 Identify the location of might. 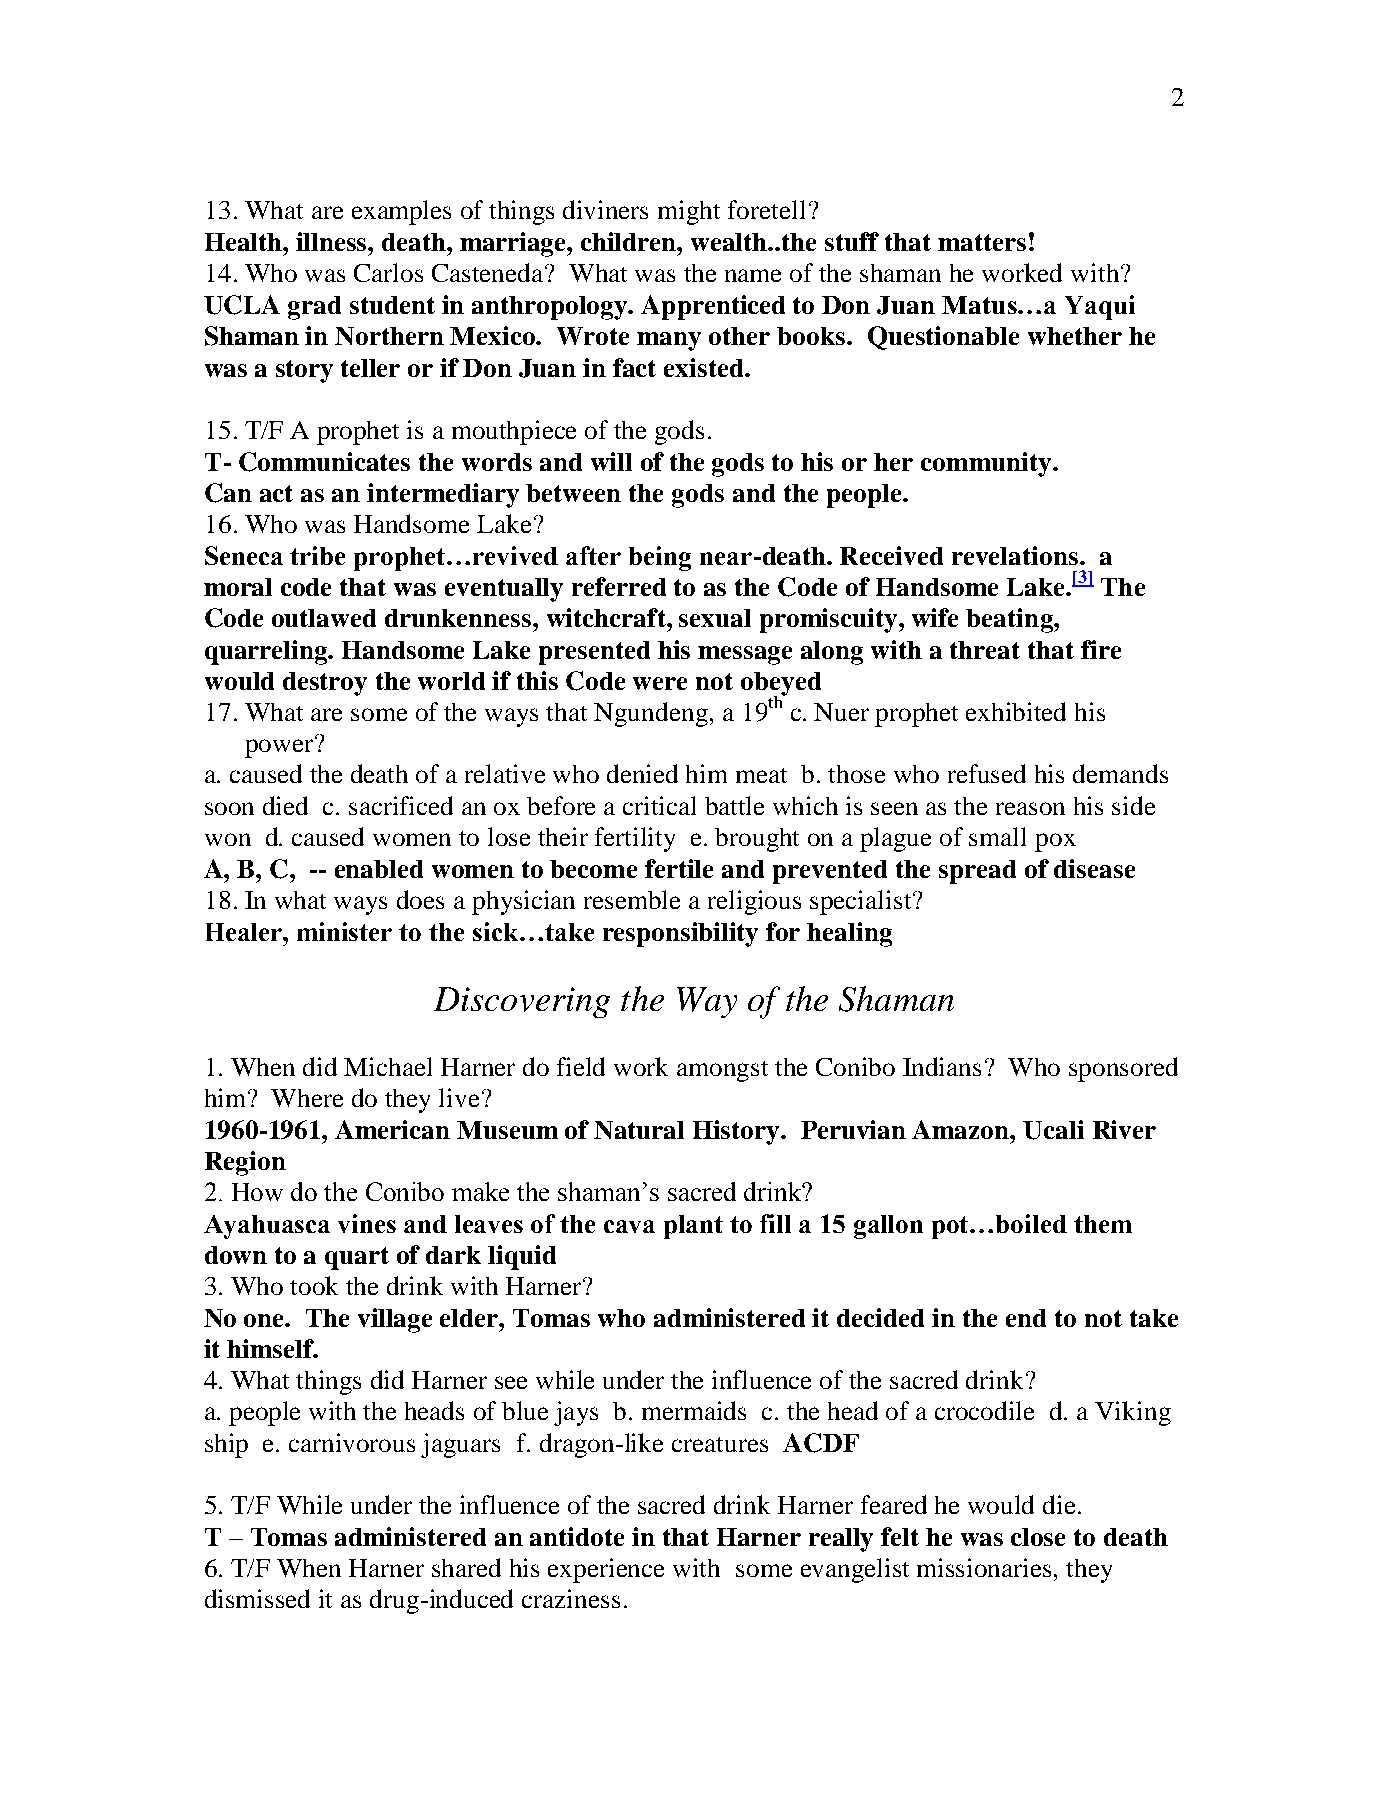
(689, 212).
